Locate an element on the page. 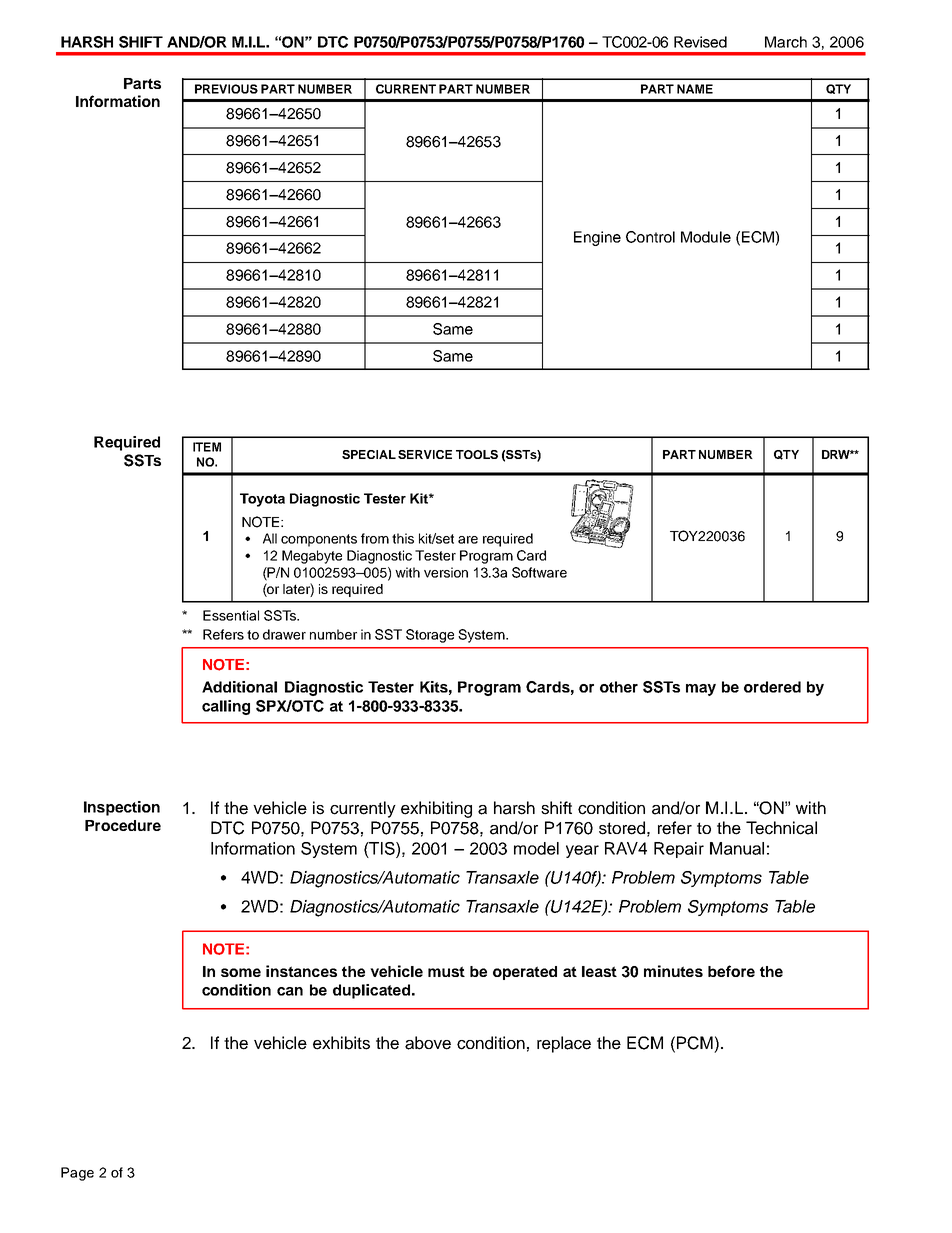 Image resolution: width=952 pixels, height=1233 pixels. PREVIOUS is located at coordinates (226, 89).
